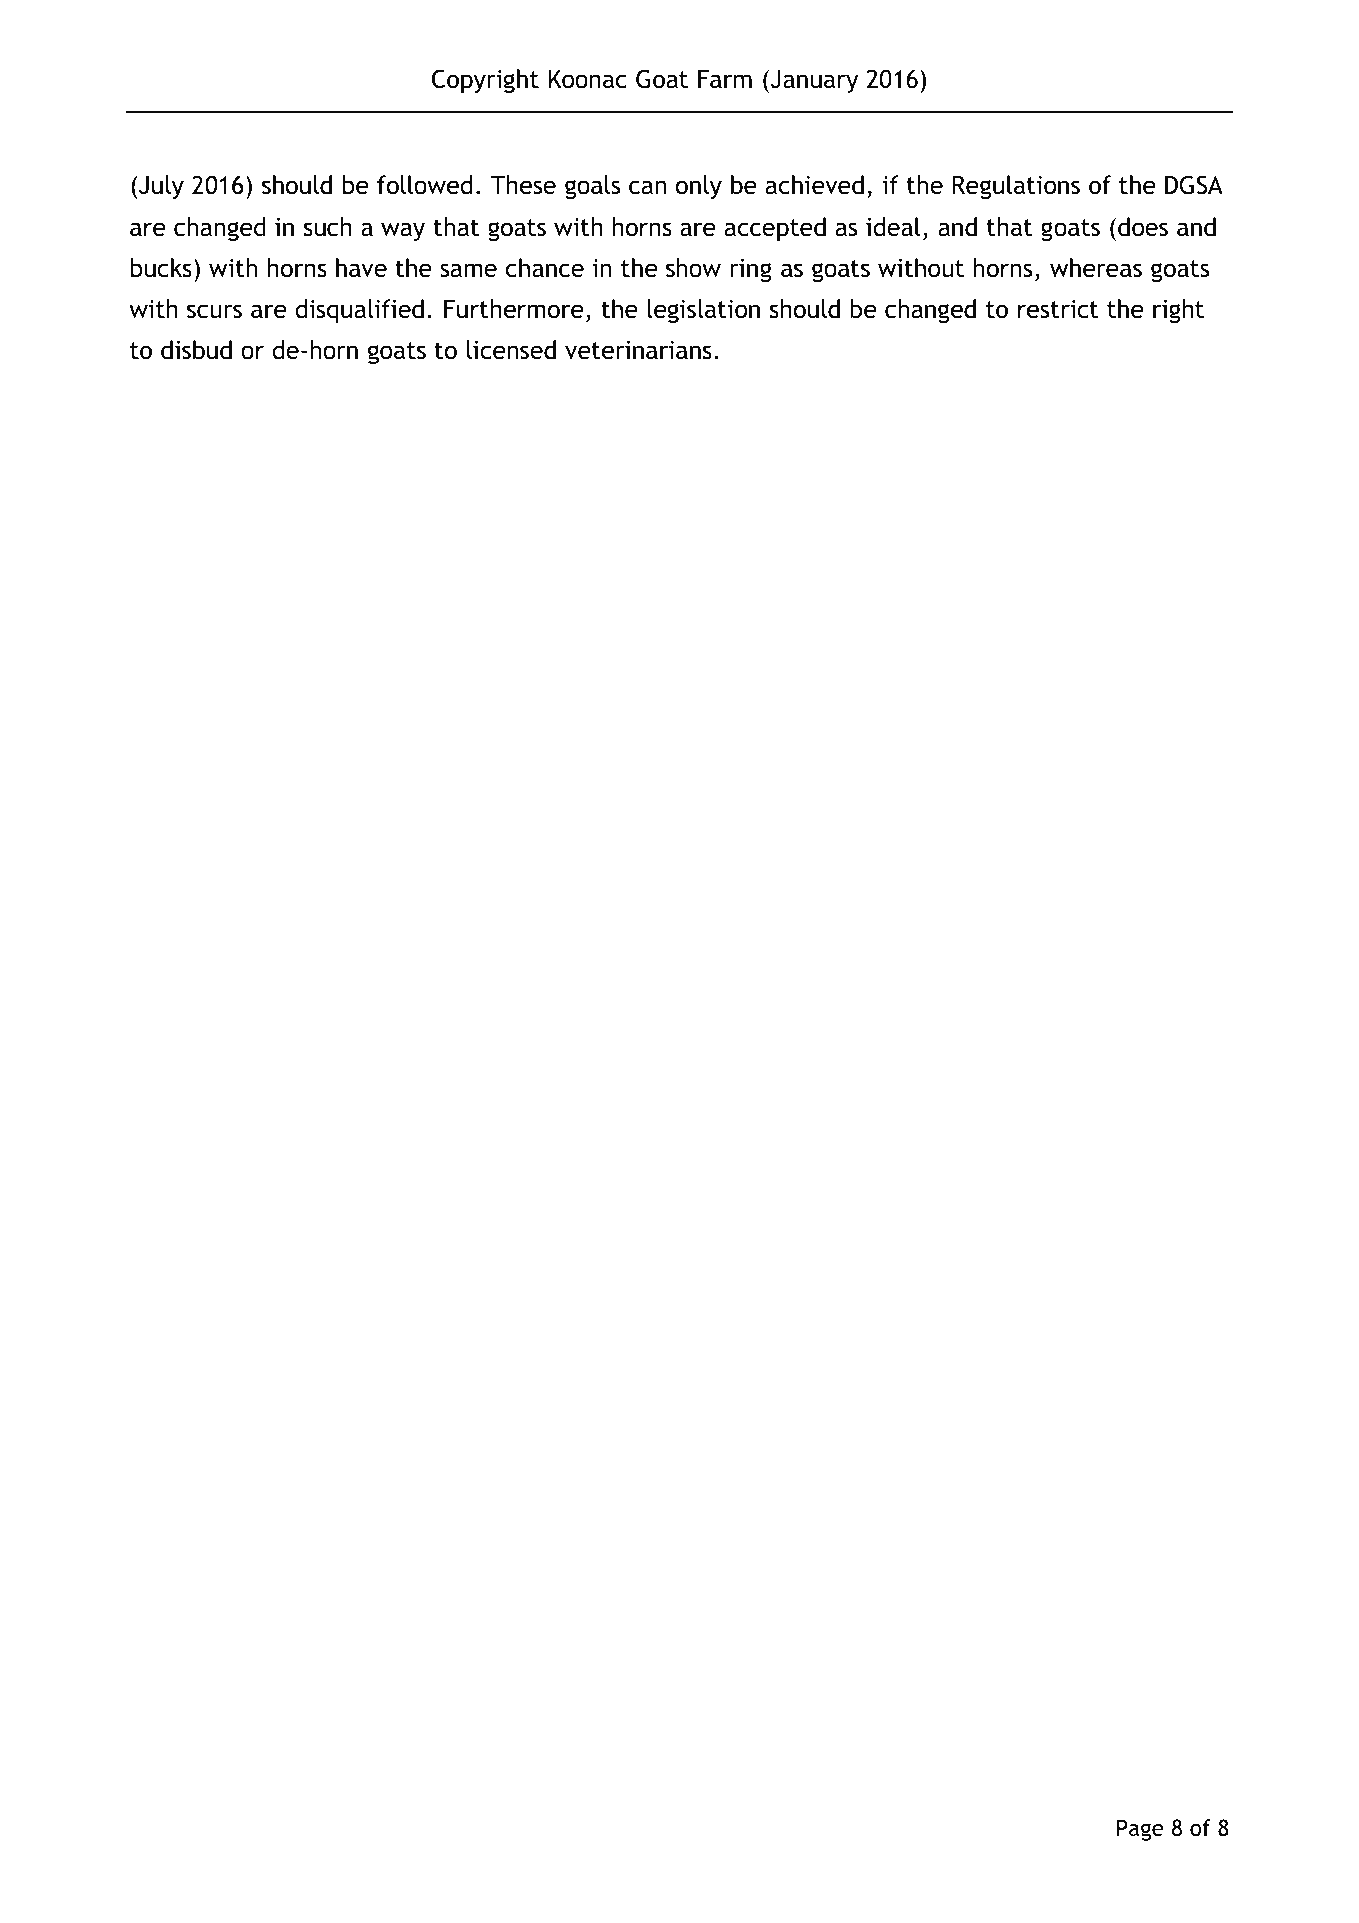 This document has height=1923, width=1359. I want to click on Regulations, so click(1016, 187).
